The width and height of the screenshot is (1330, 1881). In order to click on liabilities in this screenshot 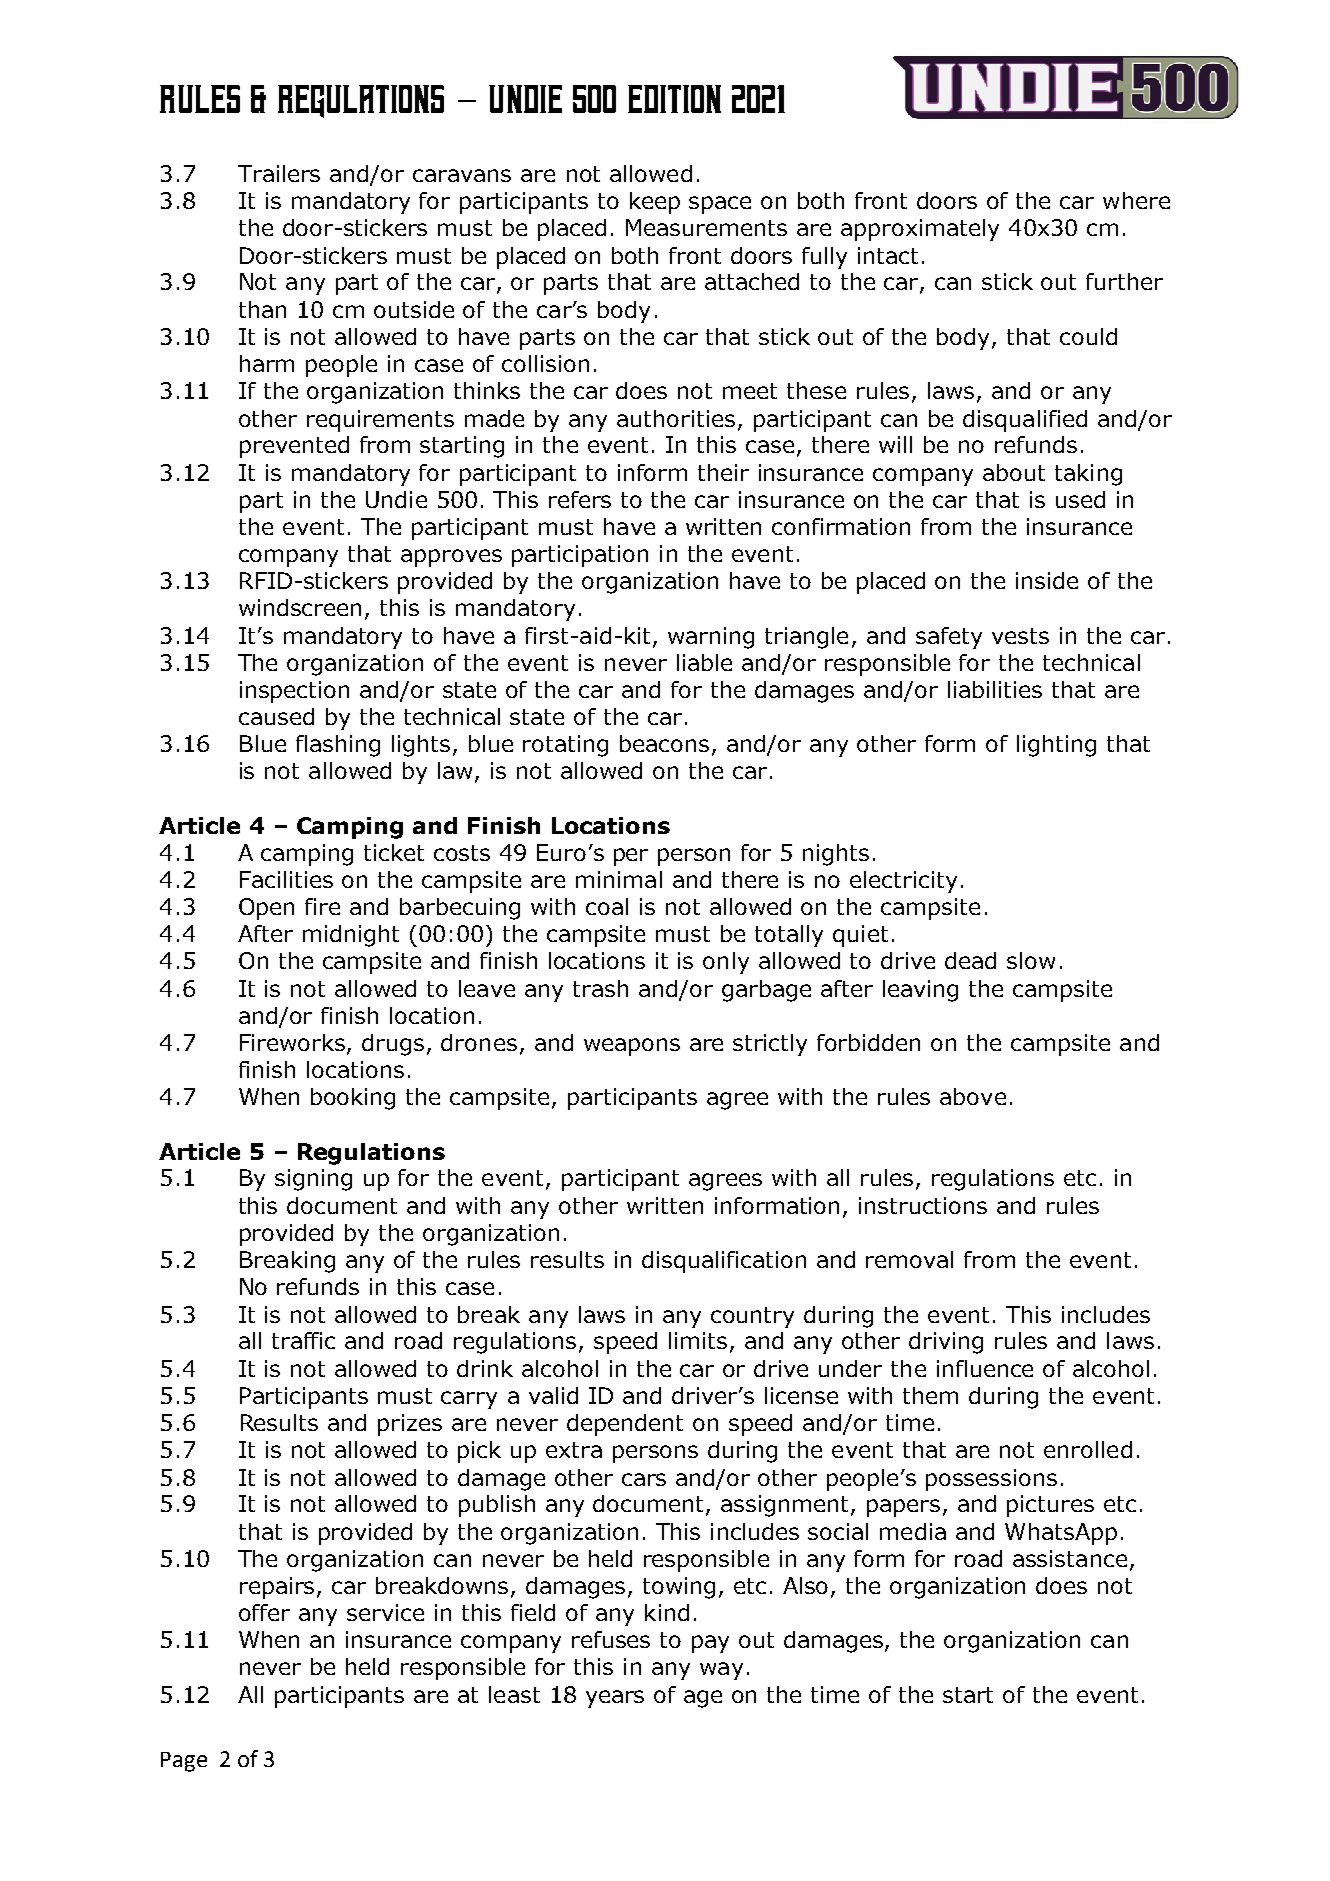, I will do `click(995, 689)`.
